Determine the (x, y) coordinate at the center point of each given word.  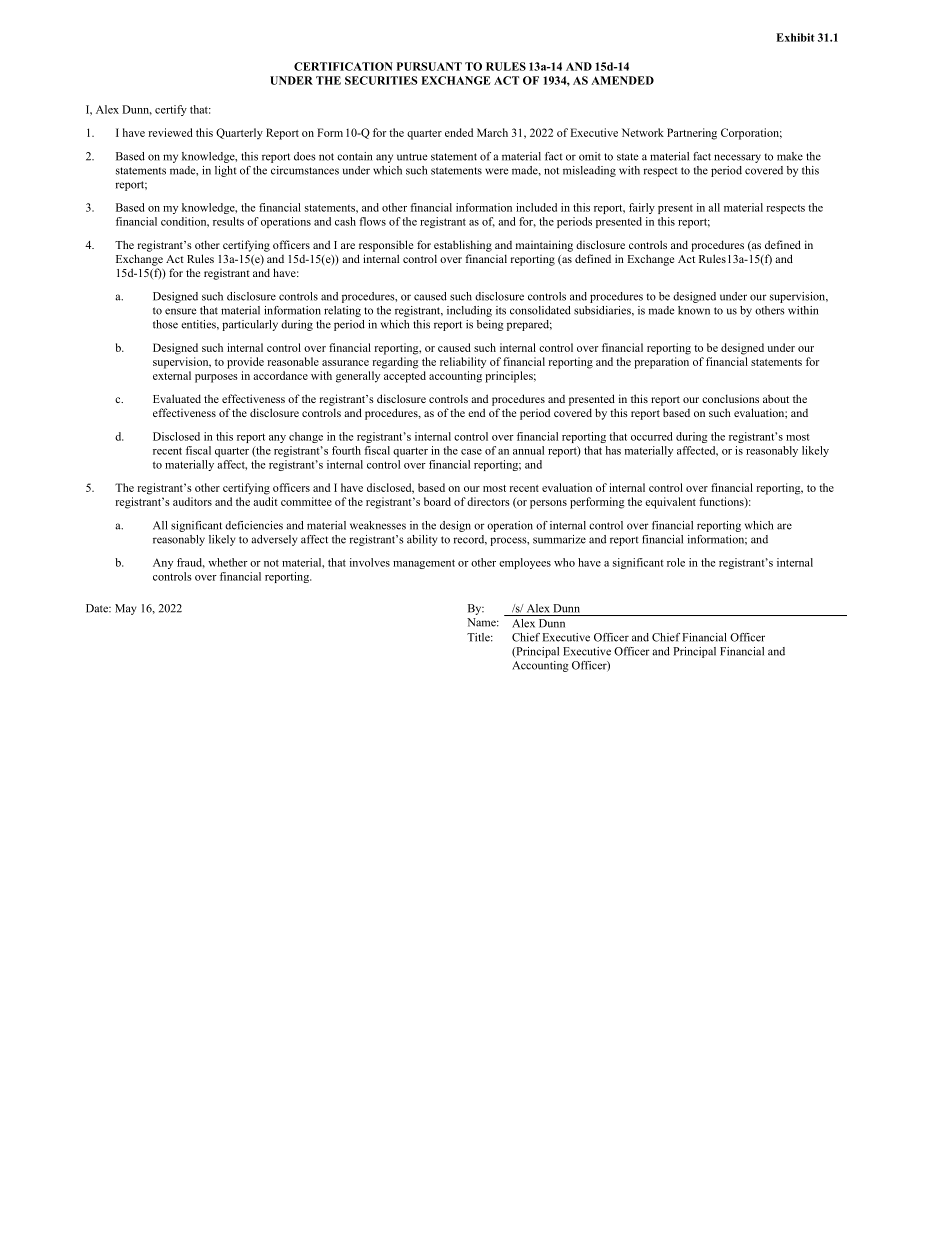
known (694, 310)
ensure (181, 311)
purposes (216, 378)
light (226, 171)
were (497, 171)
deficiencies (254, 525)
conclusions (730, 398)
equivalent (670, 503)
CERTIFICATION (343, 66)
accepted (405, 377)
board (437, 501)
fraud (191, 563)
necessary (737, 158)
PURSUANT (429, 66)
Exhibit (795, 37)
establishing (463, 246)
